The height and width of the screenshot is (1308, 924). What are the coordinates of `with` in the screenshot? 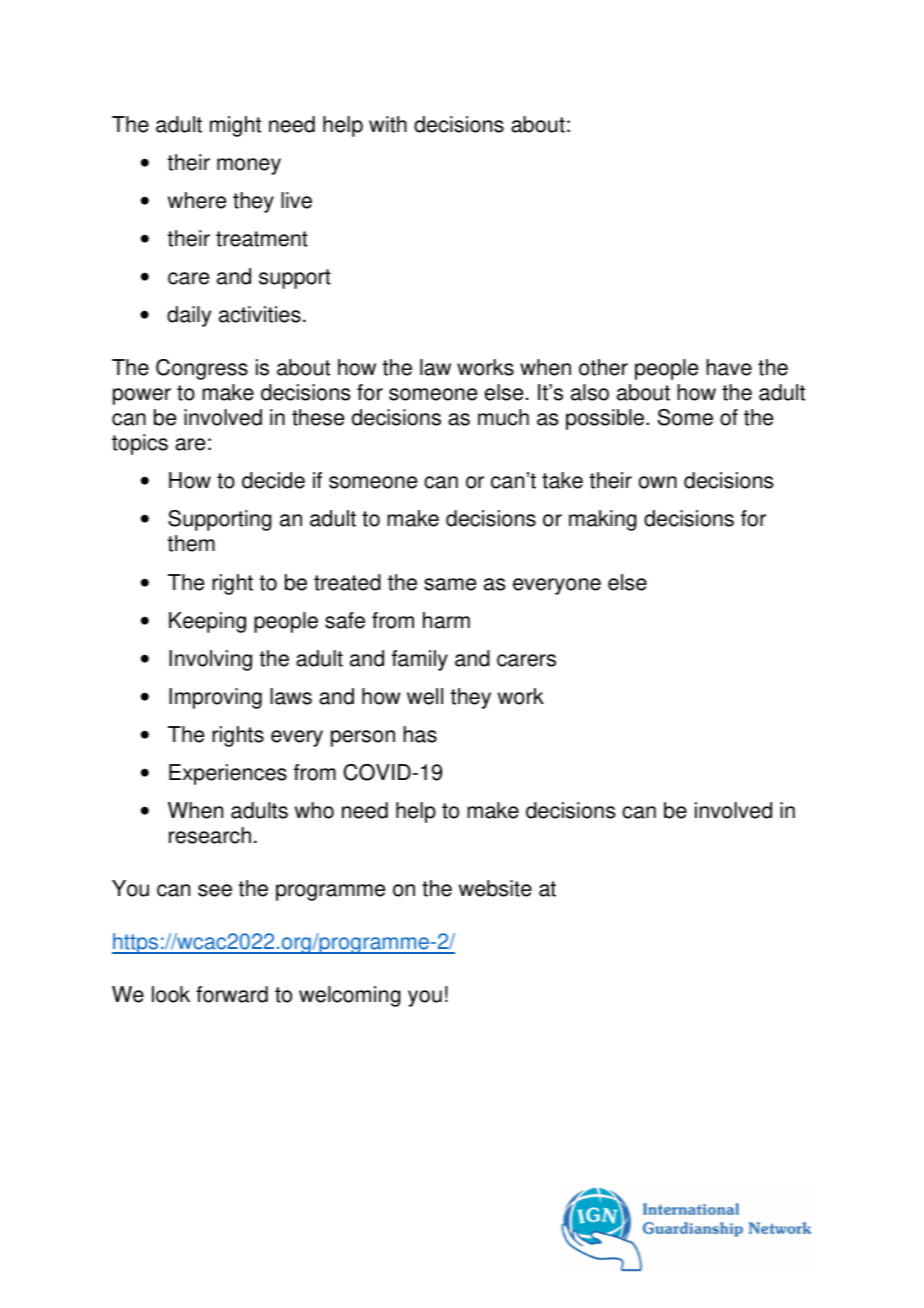 It's located at (388, 124).
